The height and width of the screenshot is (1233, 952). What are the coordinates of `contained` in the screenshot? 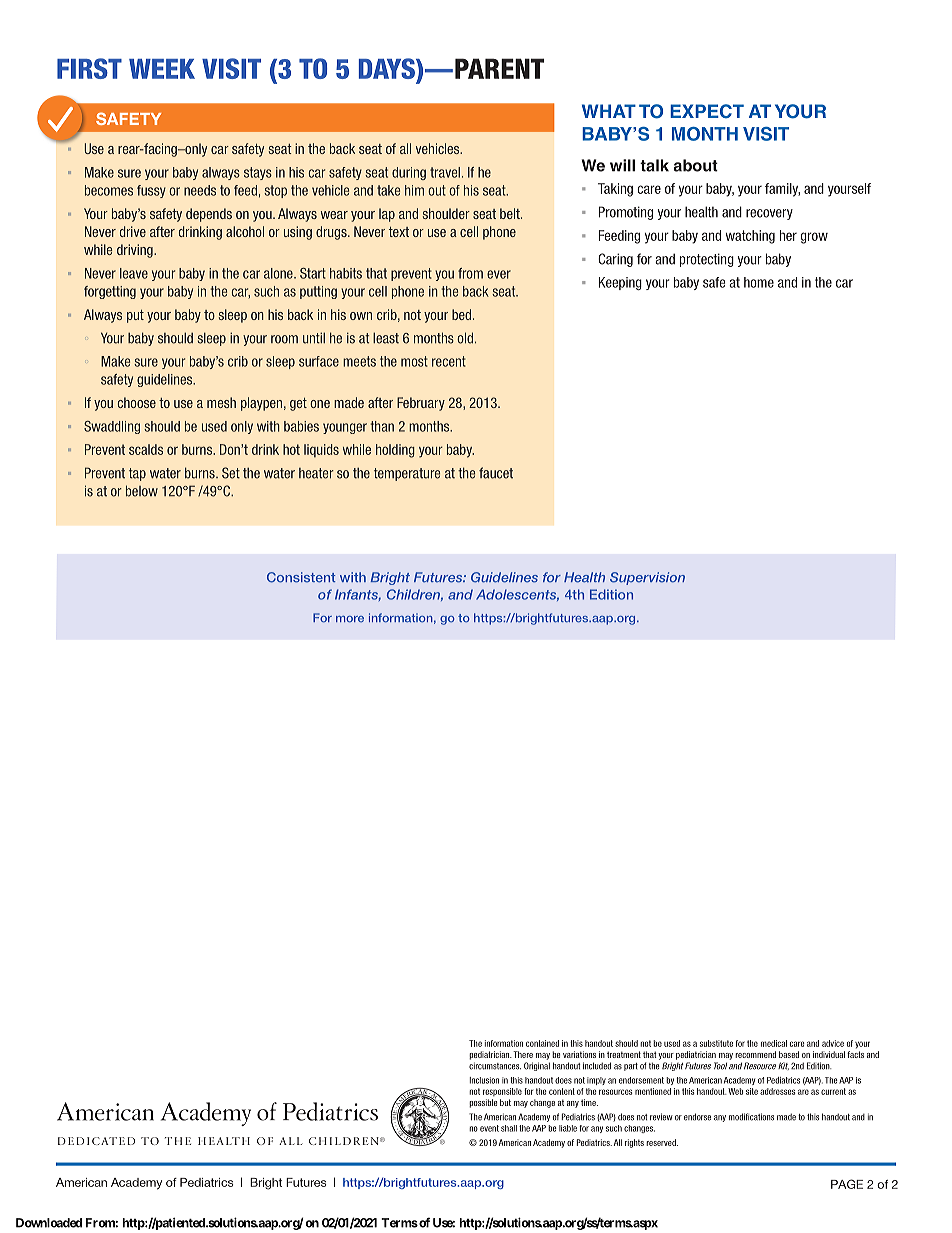 It's located at (542, 1043).
